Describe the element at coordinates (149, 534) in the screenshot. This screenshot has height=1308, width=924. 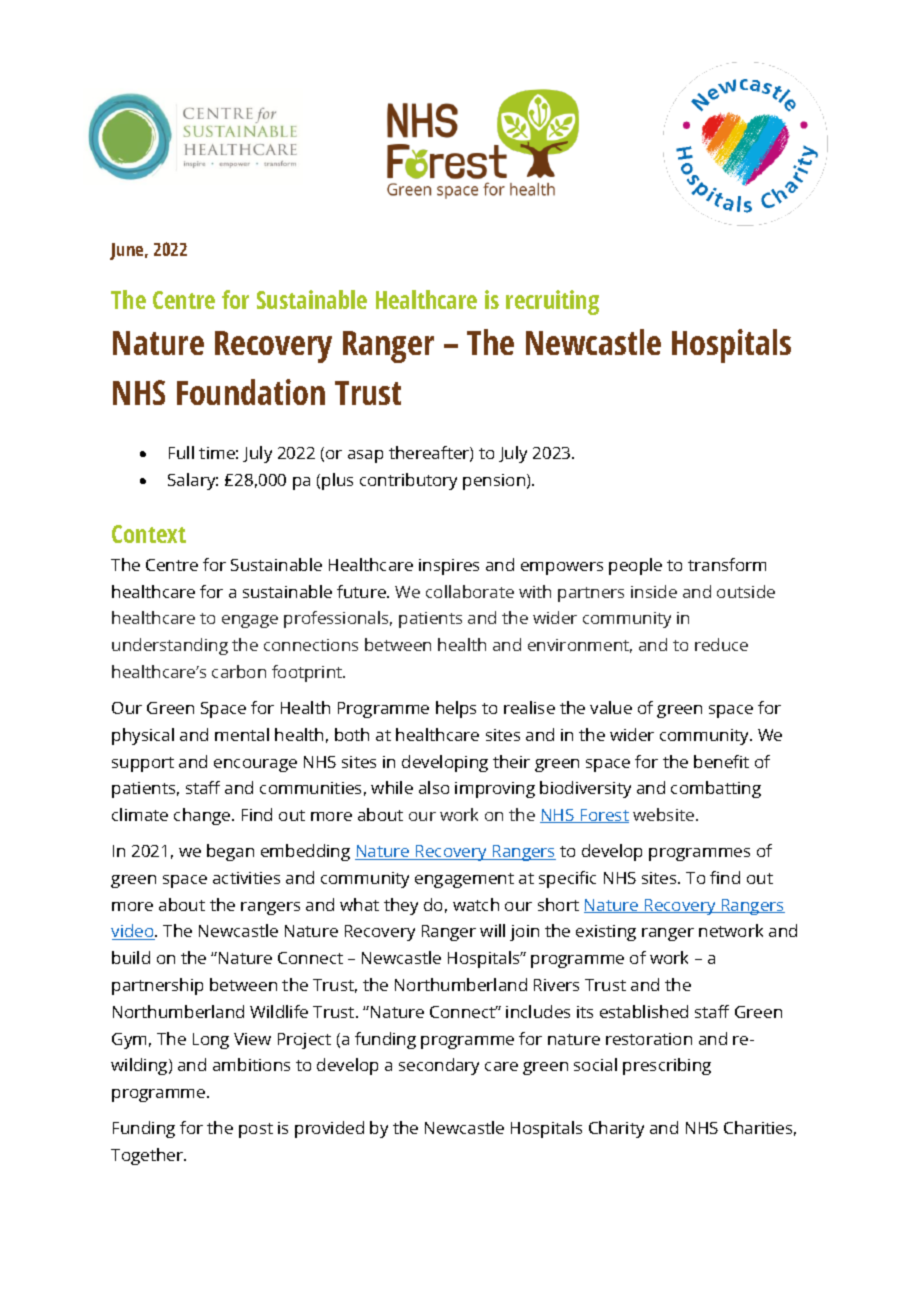
I see `Context` at that location.
